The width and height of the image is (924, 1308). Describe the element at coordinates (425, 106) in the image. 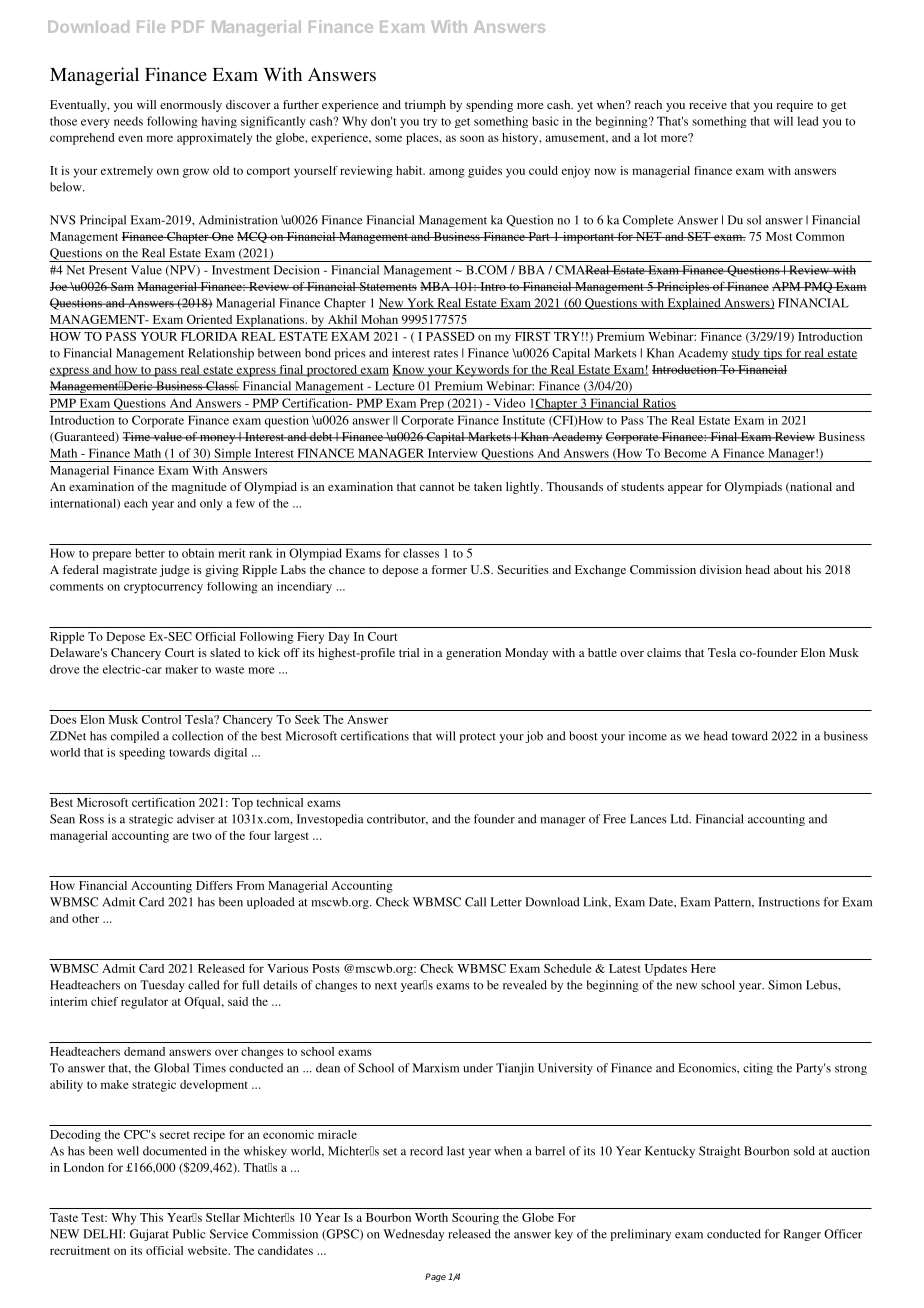

I see `triumph` at that location.
